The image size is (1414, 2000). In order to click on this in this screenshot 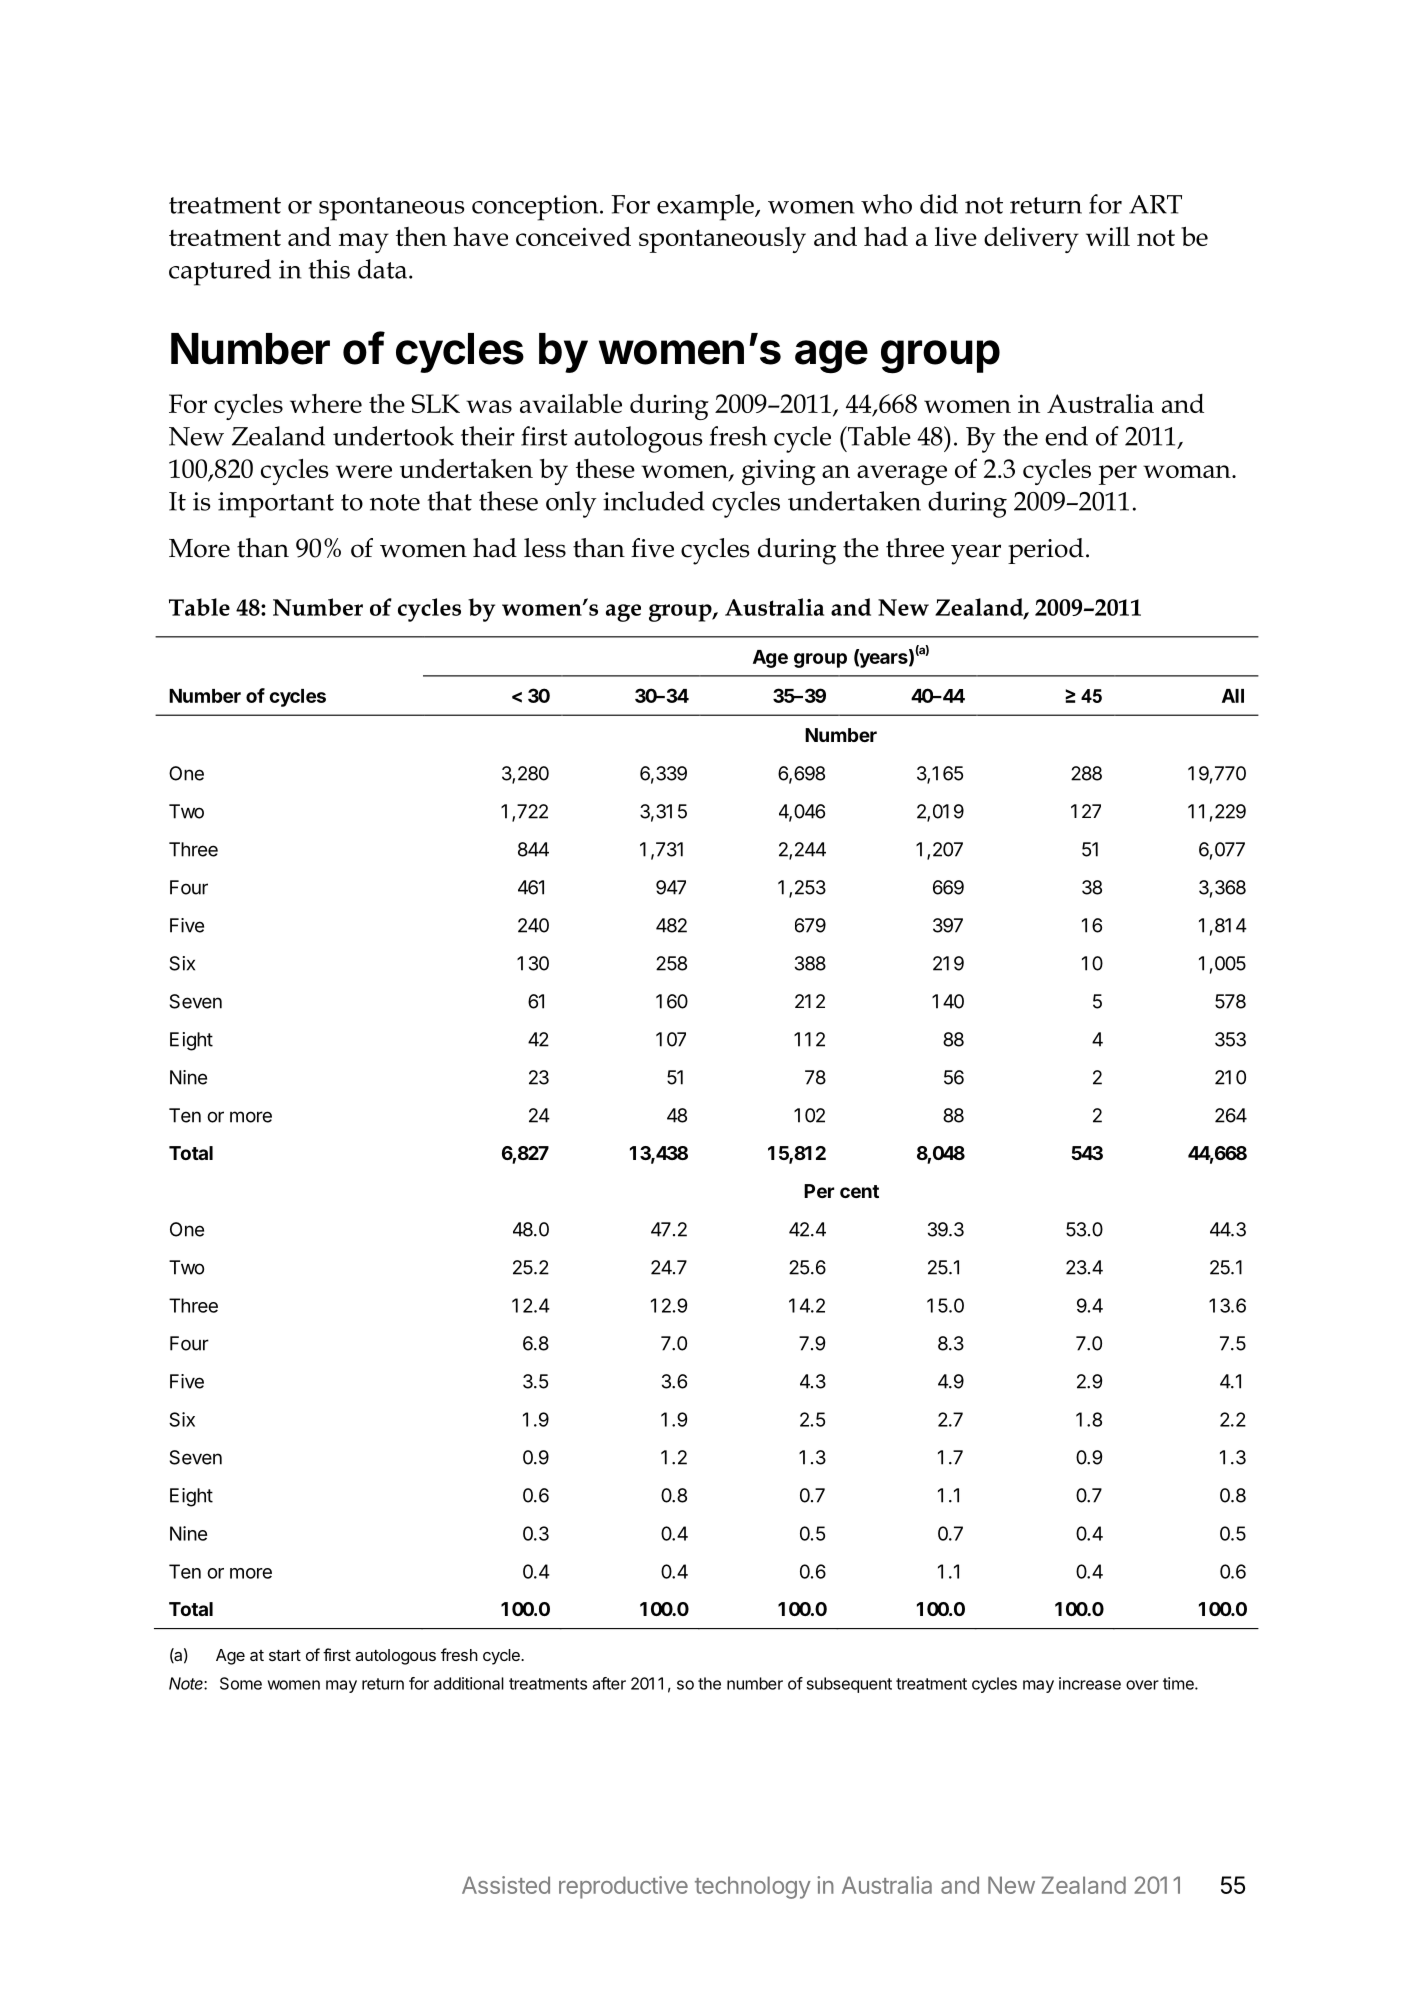, I will do `click(329, 269)`.
